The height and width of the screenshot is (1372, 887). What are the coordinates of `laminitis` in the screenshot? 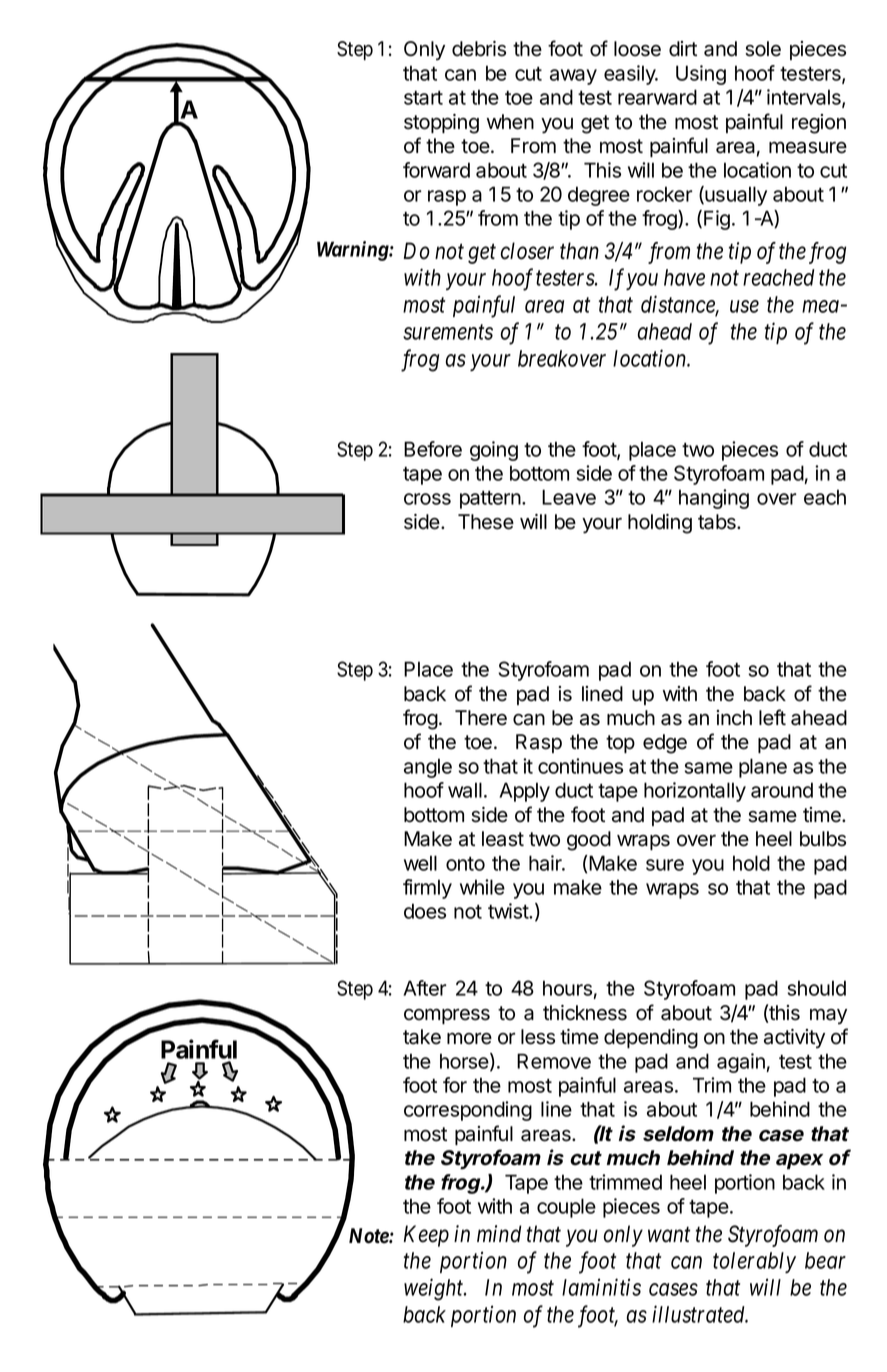 It's located at (601, 1287).
